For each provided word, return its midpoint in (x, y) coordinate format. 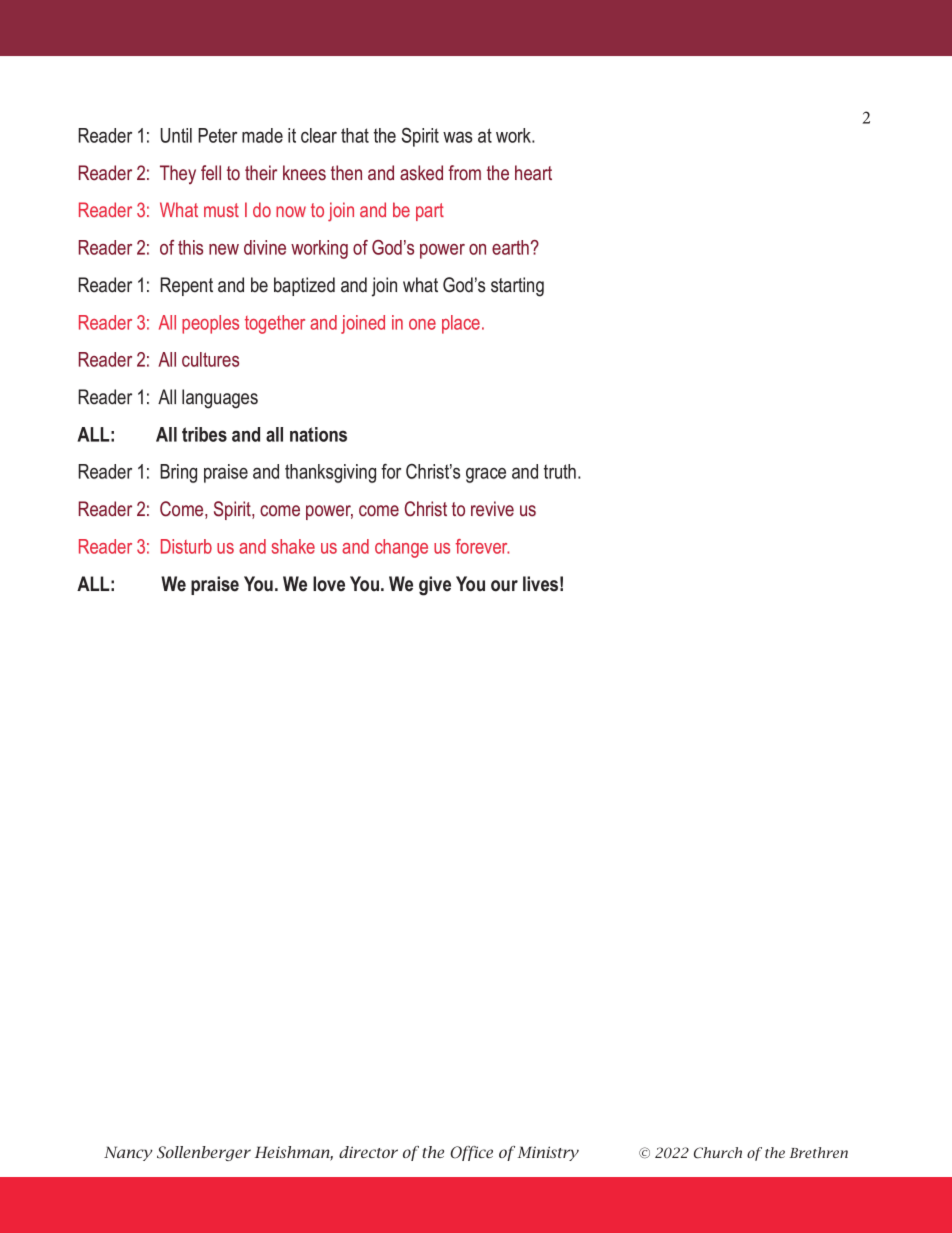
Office (471, 1153)
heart (533, 173)
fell (211, 173)
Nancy (128, 1153)
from (464, 173)
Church (718, 1153)
